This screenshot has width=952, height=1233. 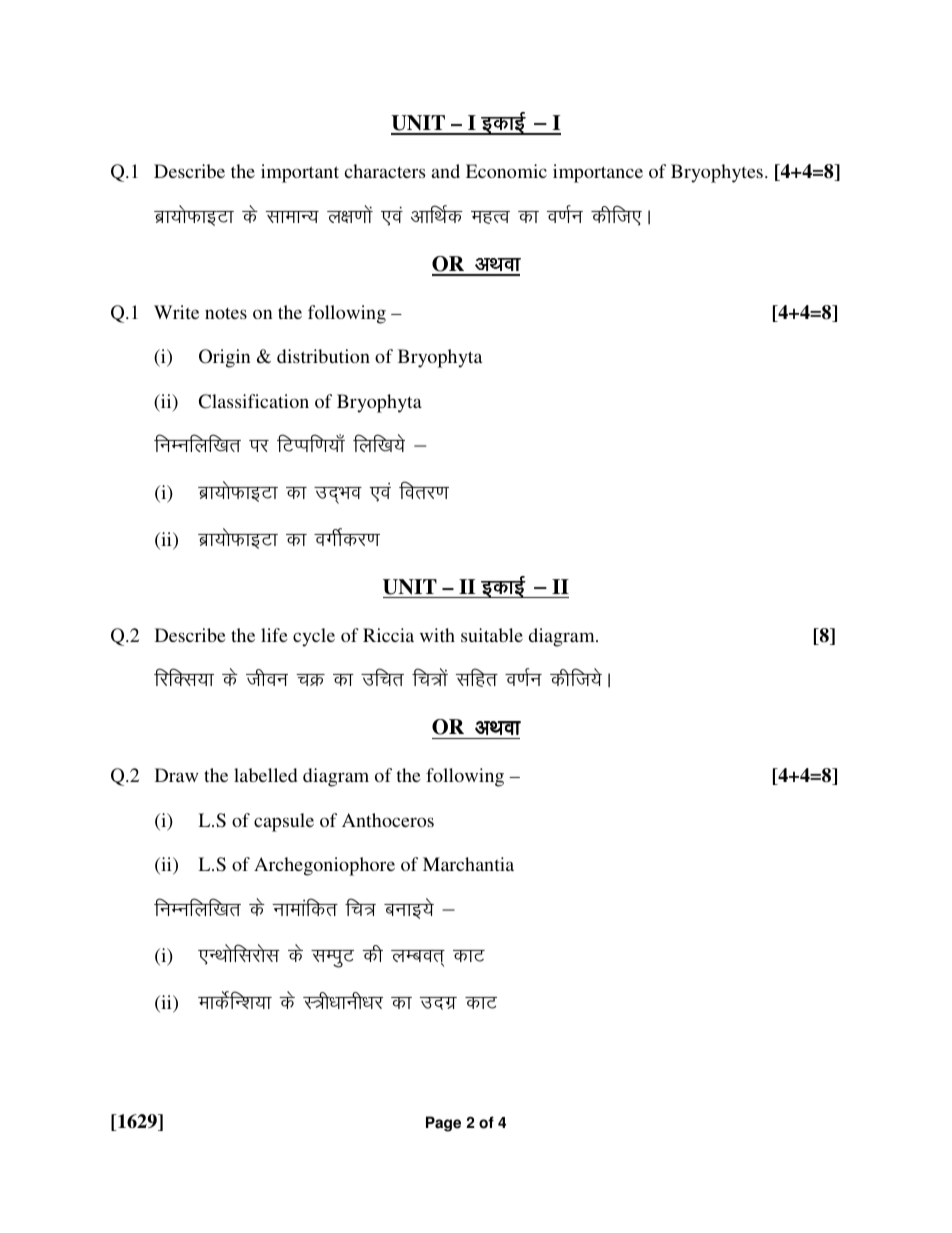 What do you see at coordinates (274, 635) in the screenshot?
I see `life` at bounding box center [274, 635].
